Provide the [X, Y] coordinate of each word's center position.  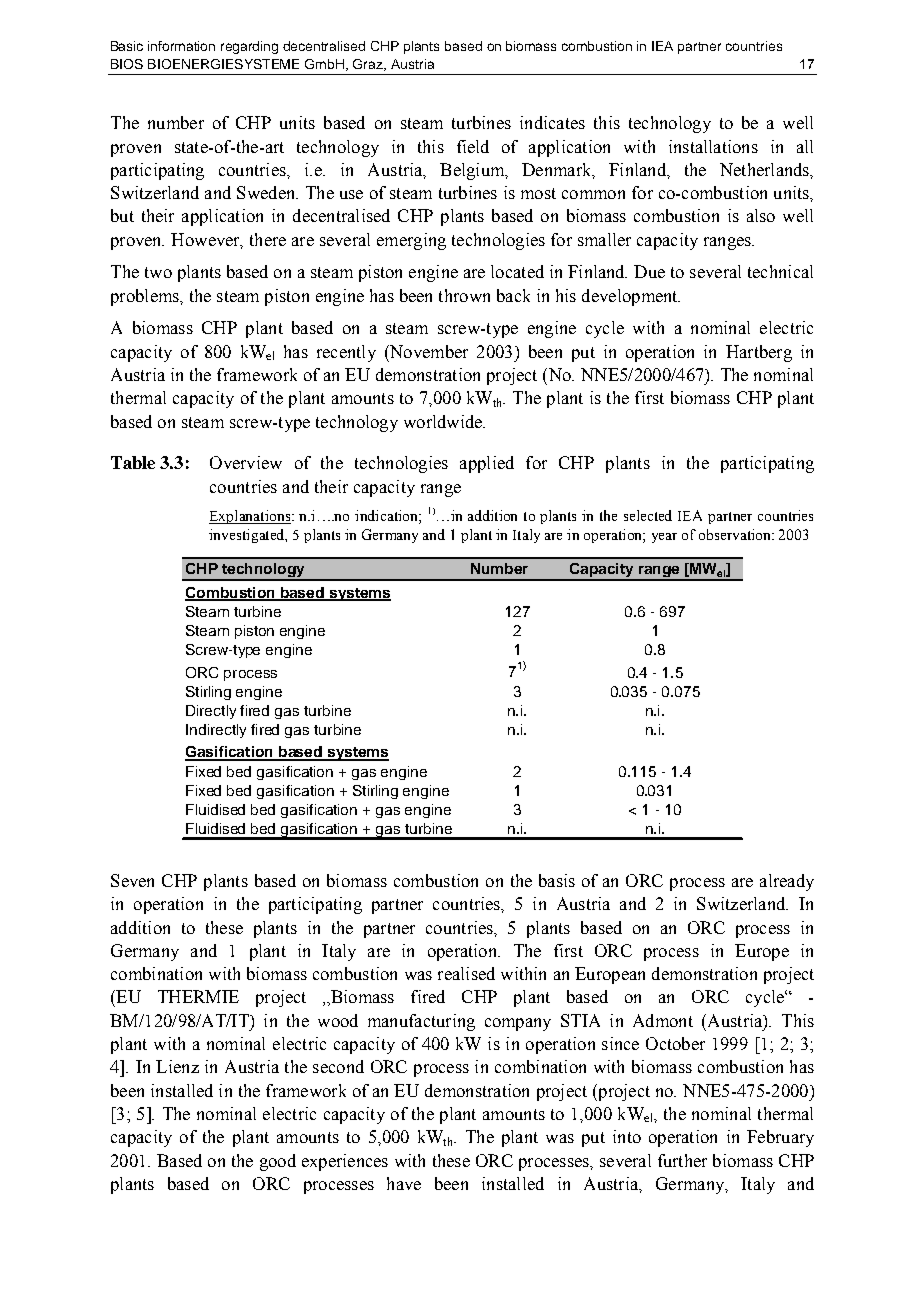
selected [648, 515]
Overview [246, 462]
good [278, 1162]
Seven [132, 880]
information [181, 46]
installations [713, 146]
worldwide [444, 421]
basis [557, 880]
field [473, 146]
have [404, 1183]
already [787, 882]
